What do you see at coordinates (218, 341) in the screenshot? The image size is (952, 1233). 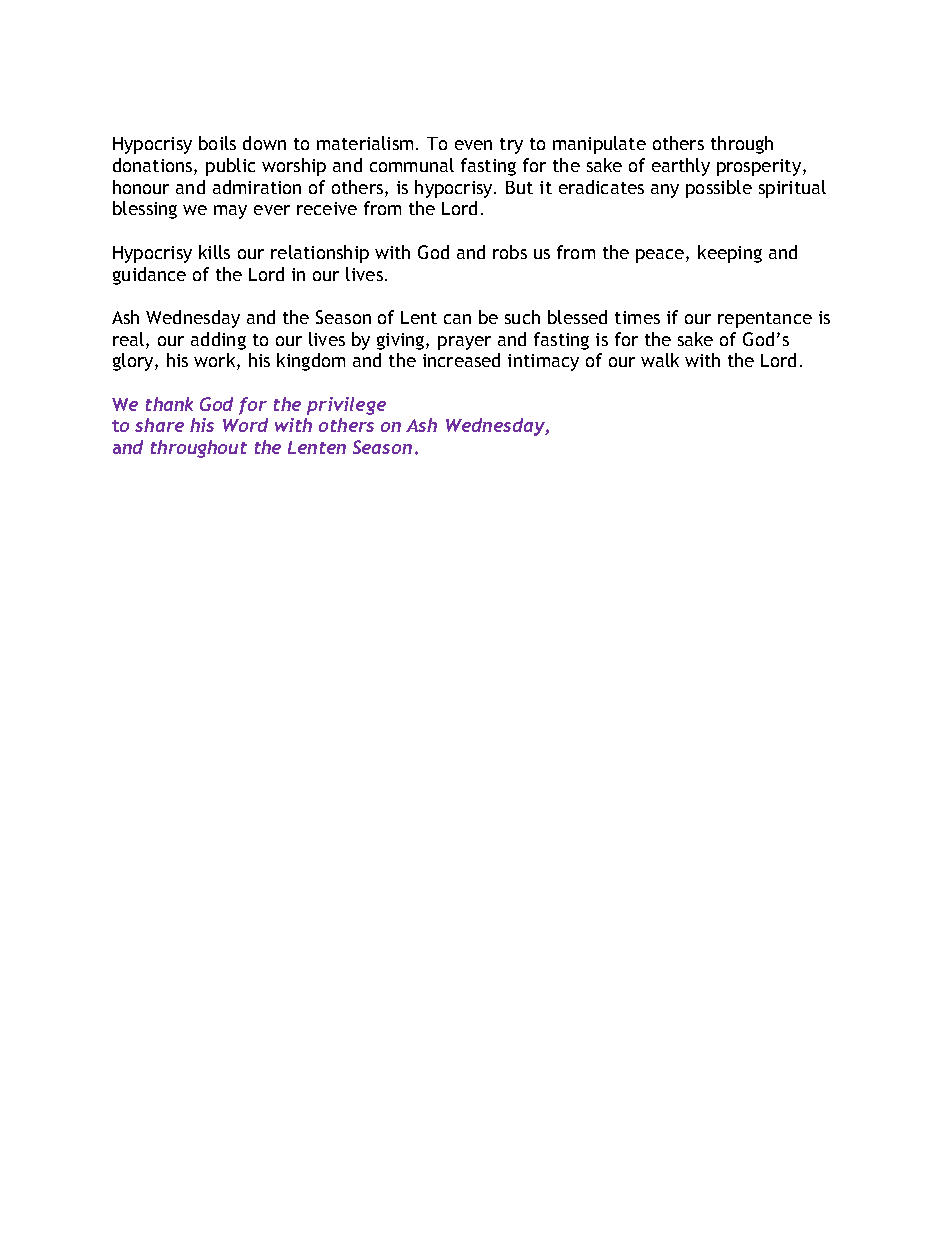 I see `adding` at bounding box center [218, 341].
